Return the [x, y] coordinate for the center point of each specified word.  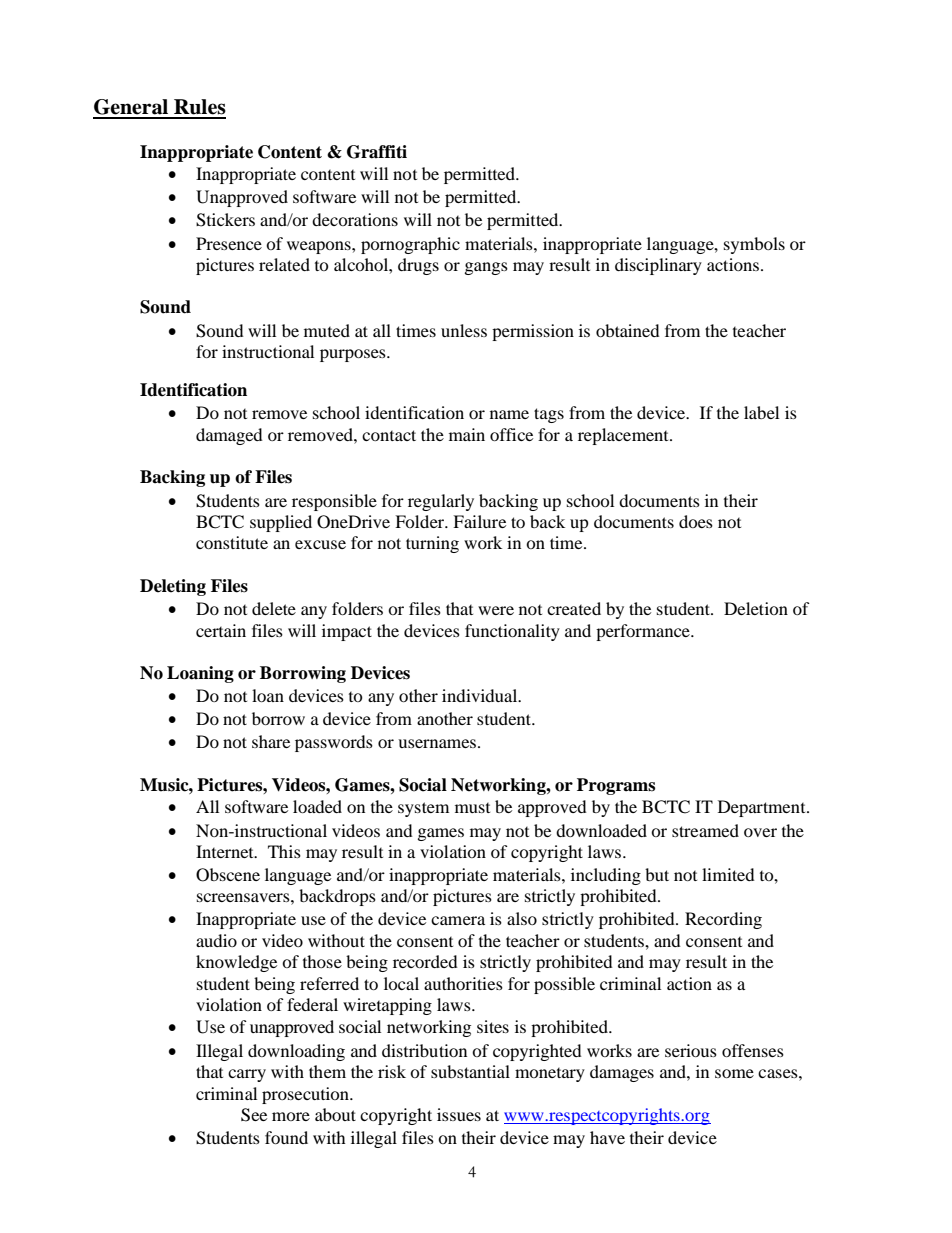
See [254, 1115]
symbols [754, 245]
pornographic [410, 245]
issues [459, 1114]
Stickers [225, 220]
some [734, 1073]
